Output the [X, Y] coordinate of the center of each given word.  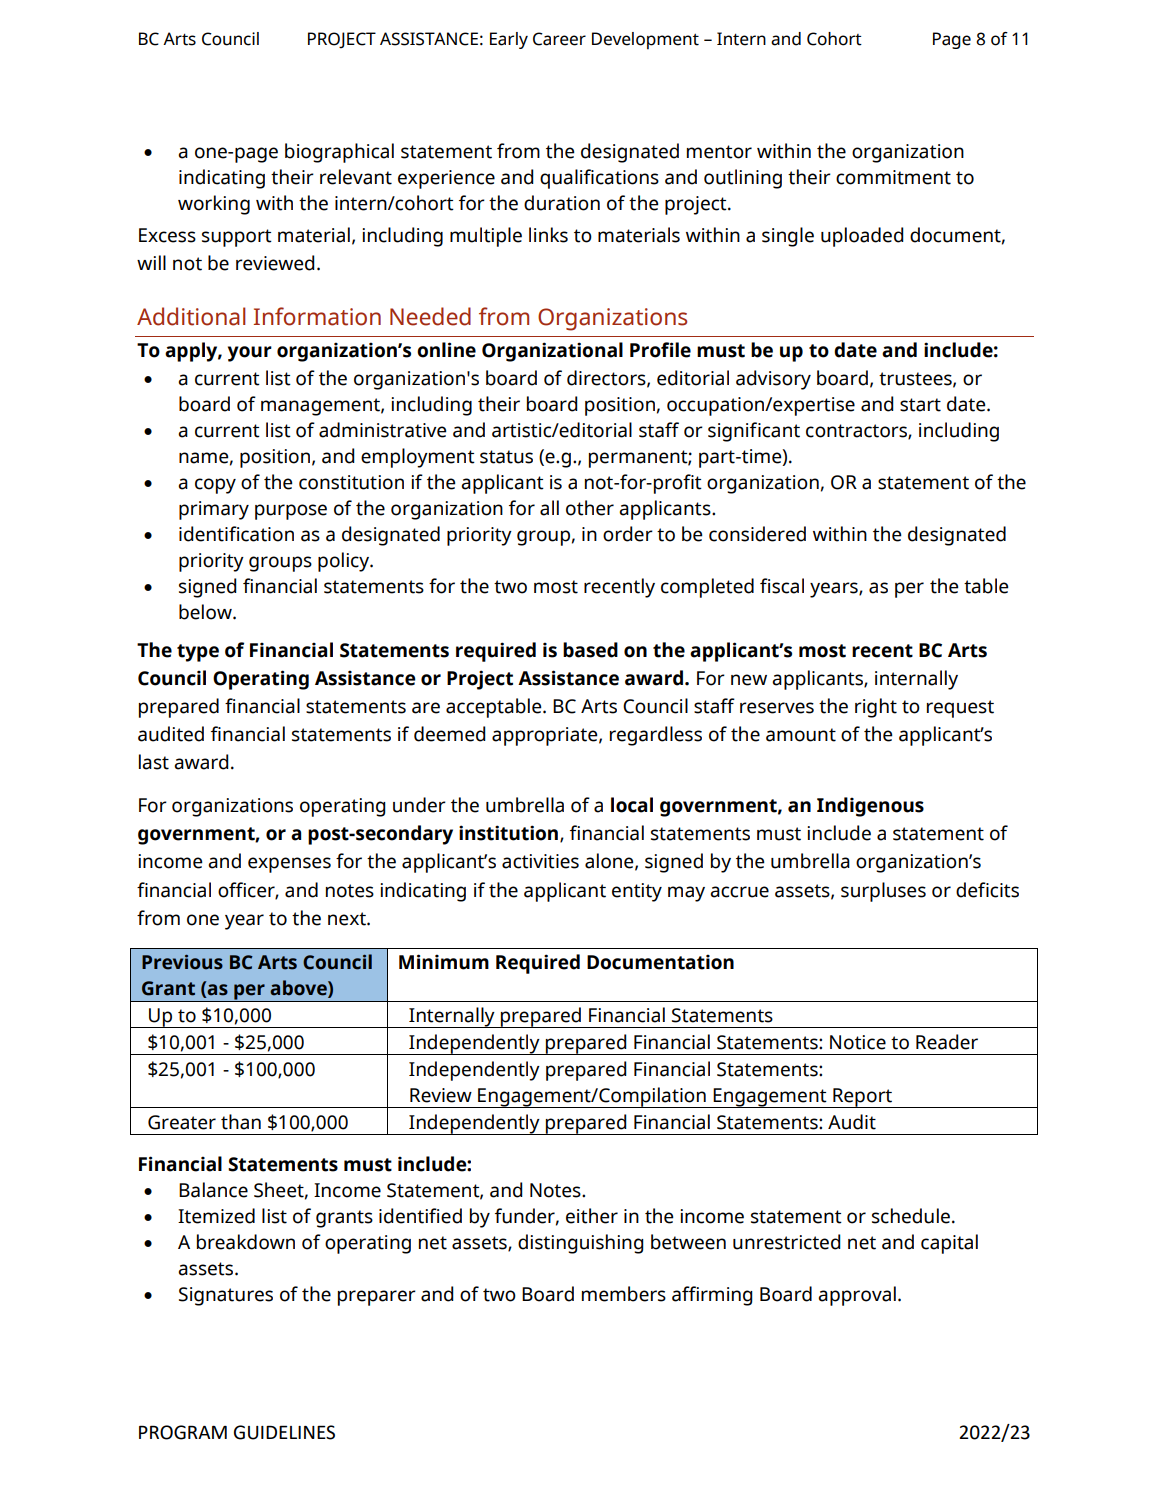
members [624, 1294]
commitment [893, 177]
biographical [339, 153]
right [876, 708]
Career [559, 39]
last [154, 762]
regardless [656, 736]
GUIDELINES [284, 1432]
